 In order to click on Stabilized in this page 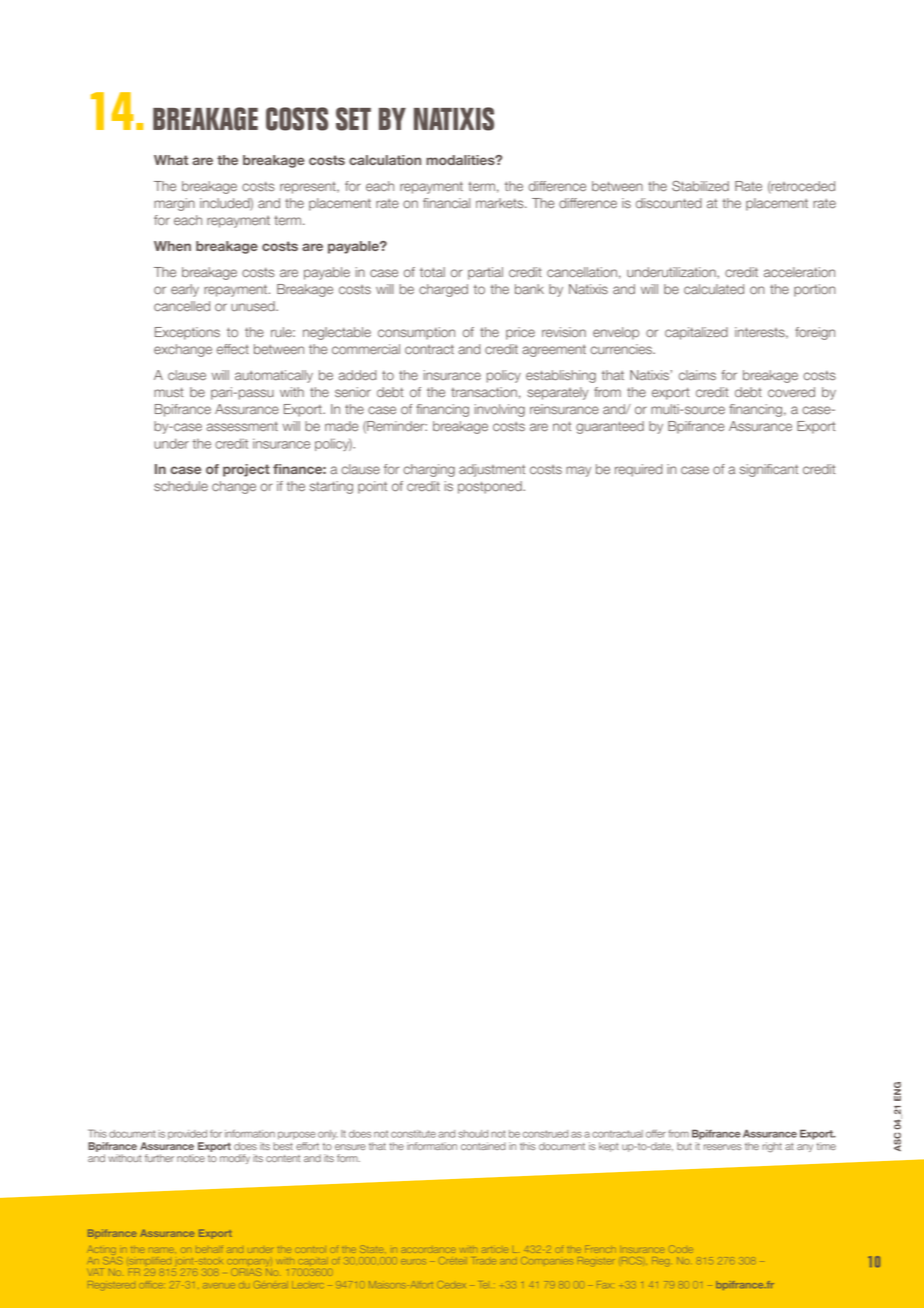, I will do `click(700, 186)`.
